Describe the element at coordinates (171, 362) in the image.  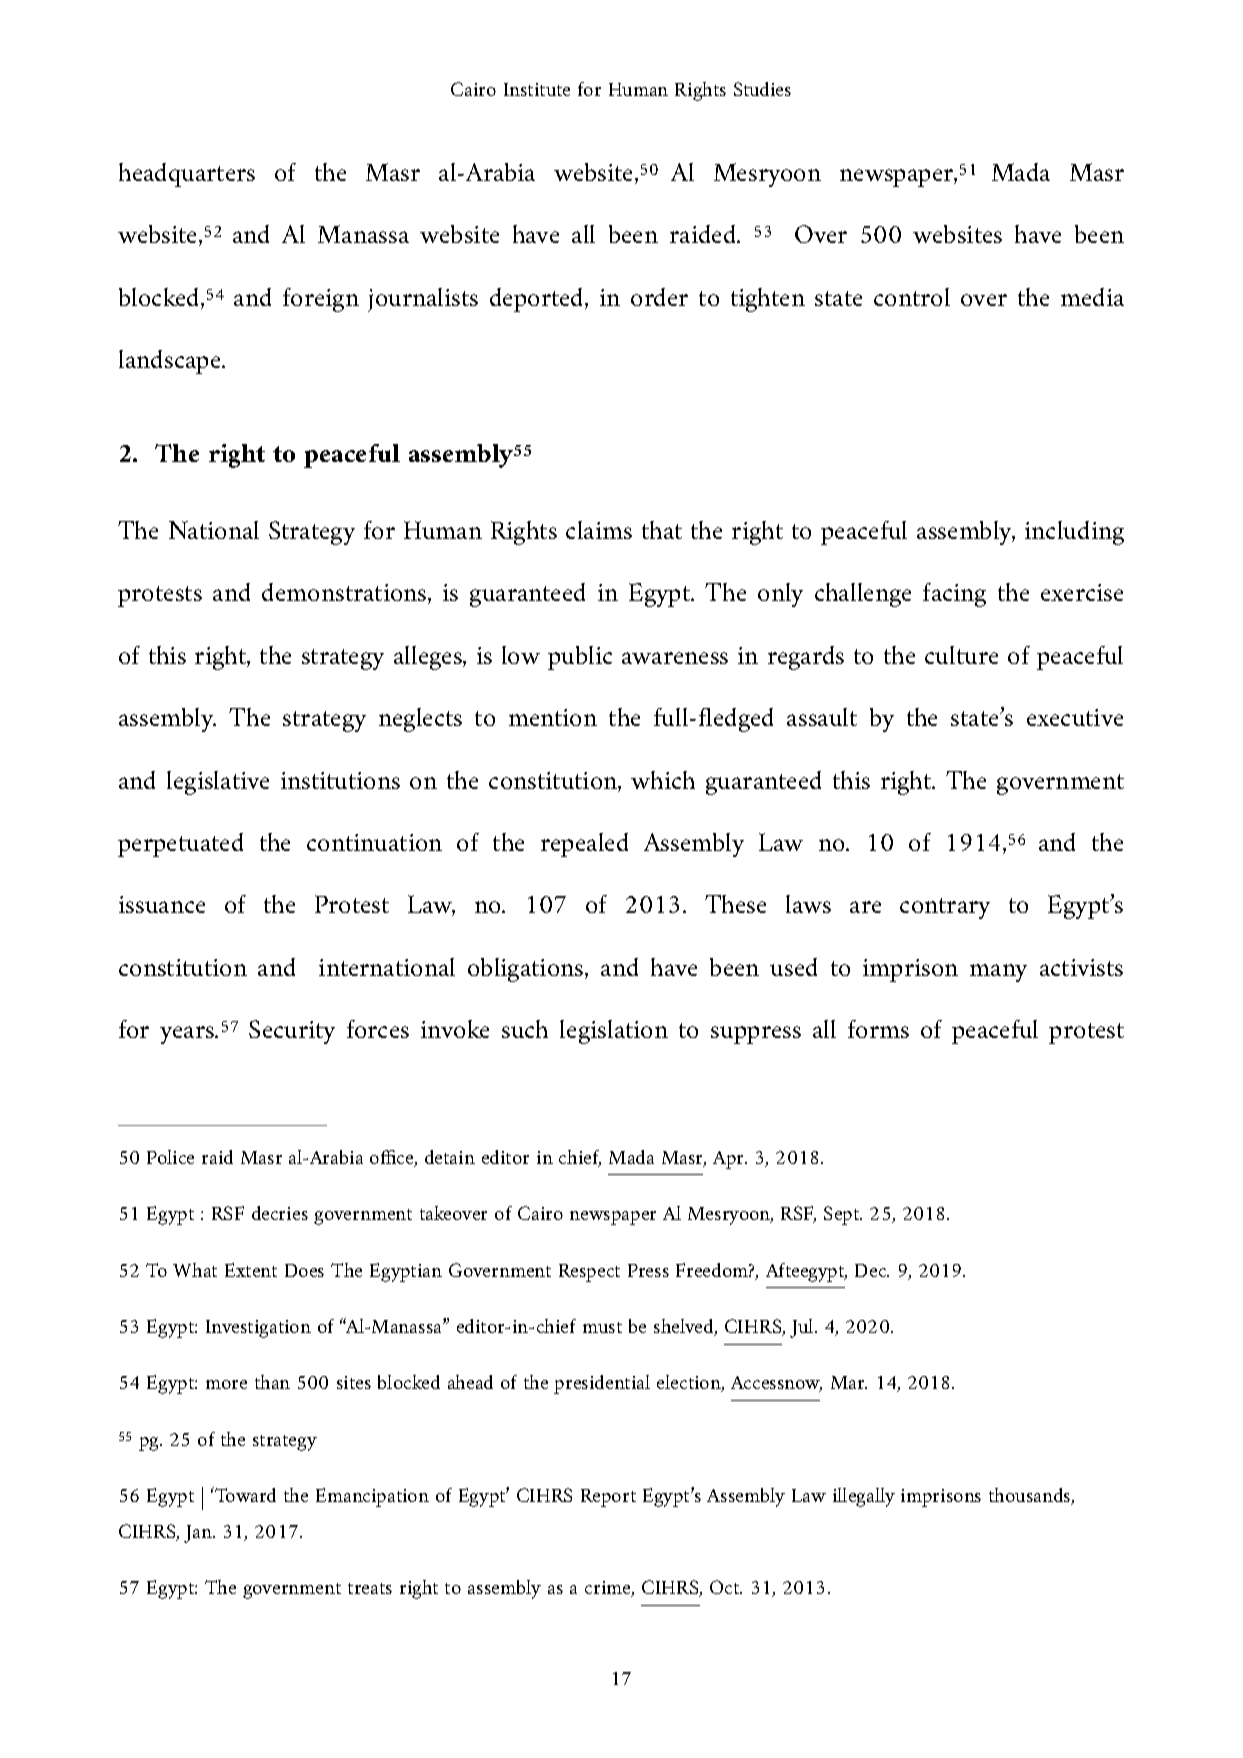
I see `landscape` at that location.
